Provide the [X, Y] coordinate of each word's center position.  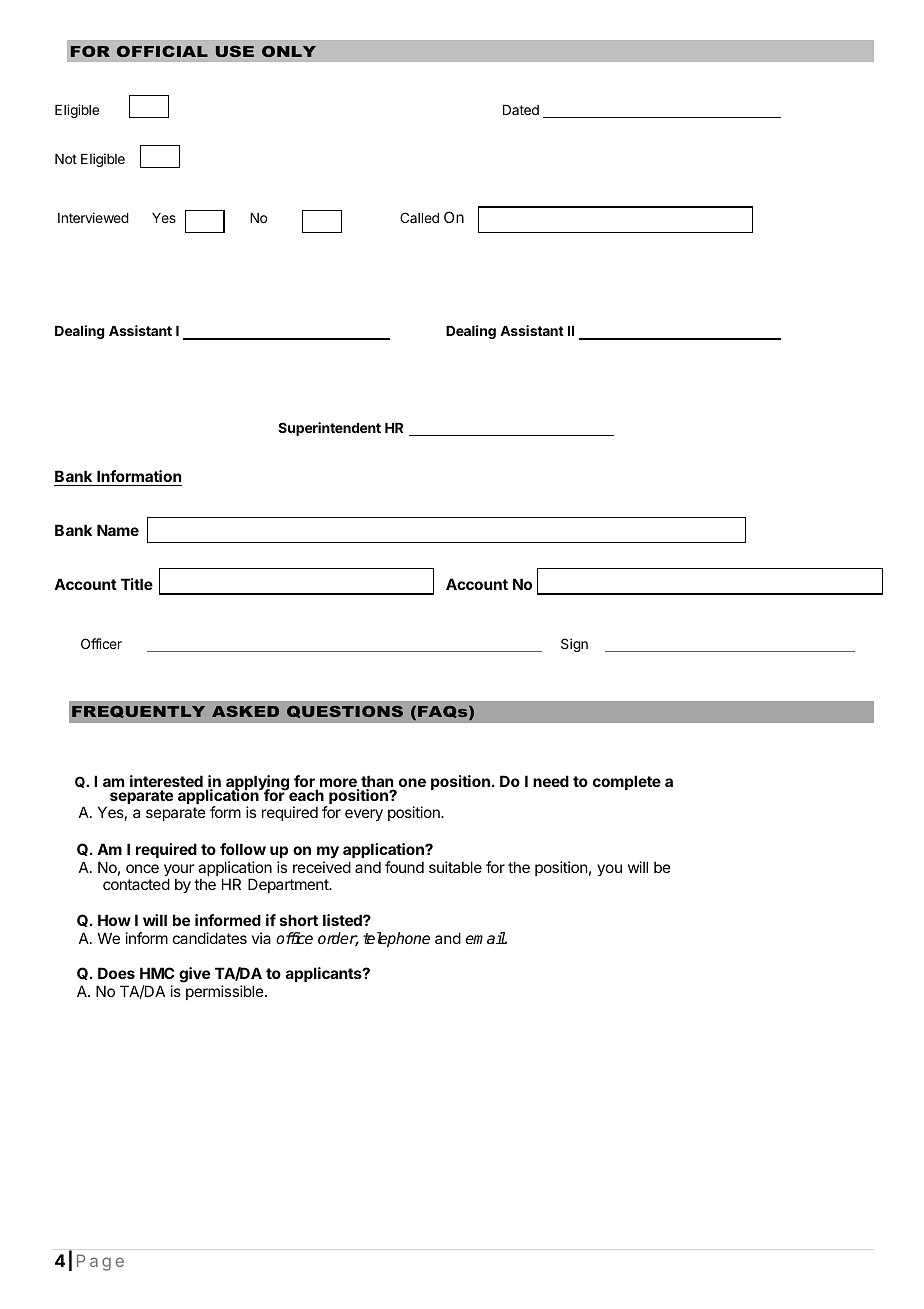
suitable [455, 867]
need [551, 781]
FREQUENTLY [138, 712]
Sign [574, 645]
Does [116, 973]
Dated [521, 110]
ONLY [289, 51]
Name [118, 530]
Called [419, 217]
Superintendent [329, 429]
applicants [325, 974]
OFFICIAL [162, 51]
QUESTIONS [345, 712]
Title [137, 584]
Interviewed [93, 217]
